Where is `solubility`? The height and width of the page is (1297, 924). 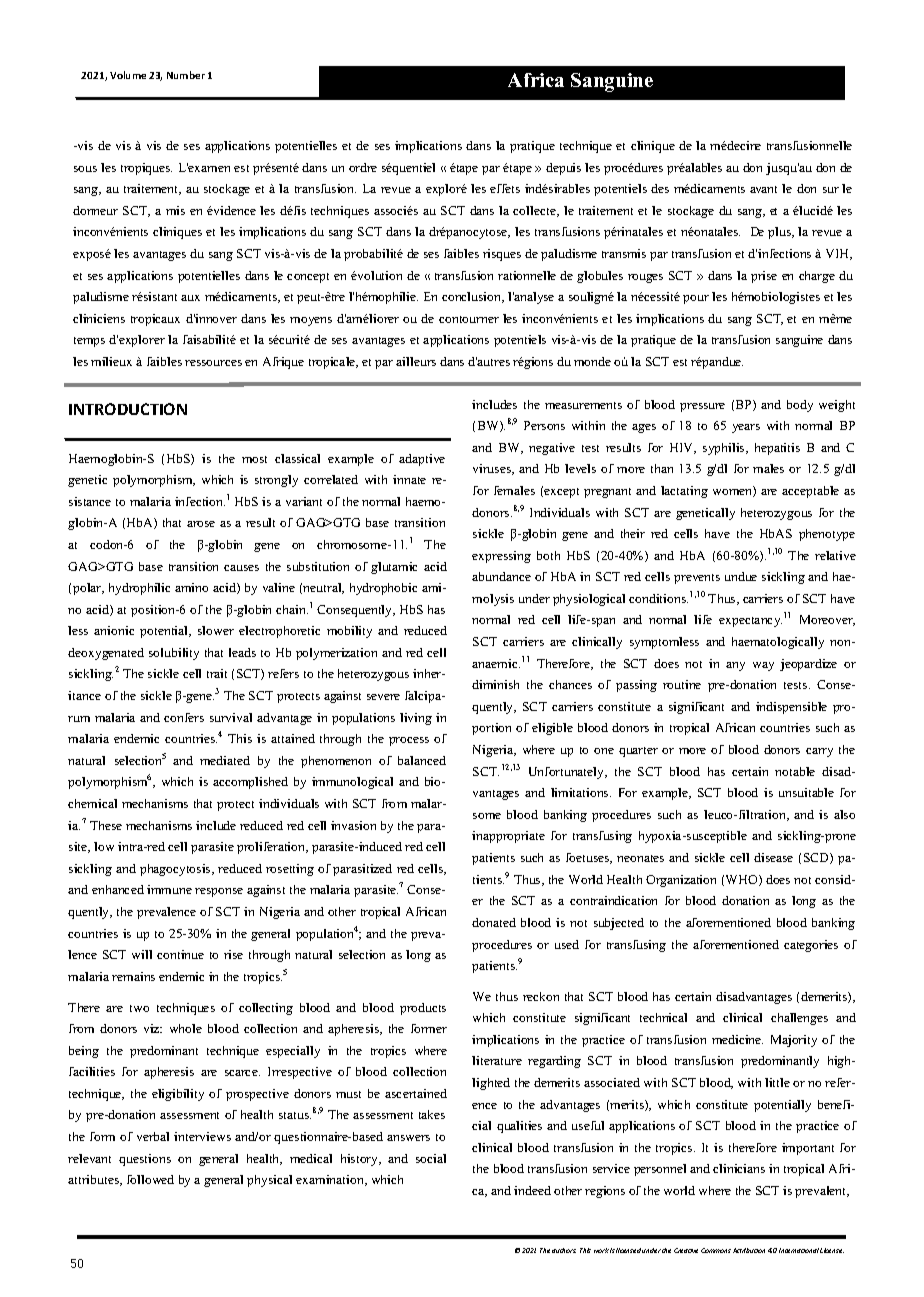 solubility is located at coordinates (174, 654).
